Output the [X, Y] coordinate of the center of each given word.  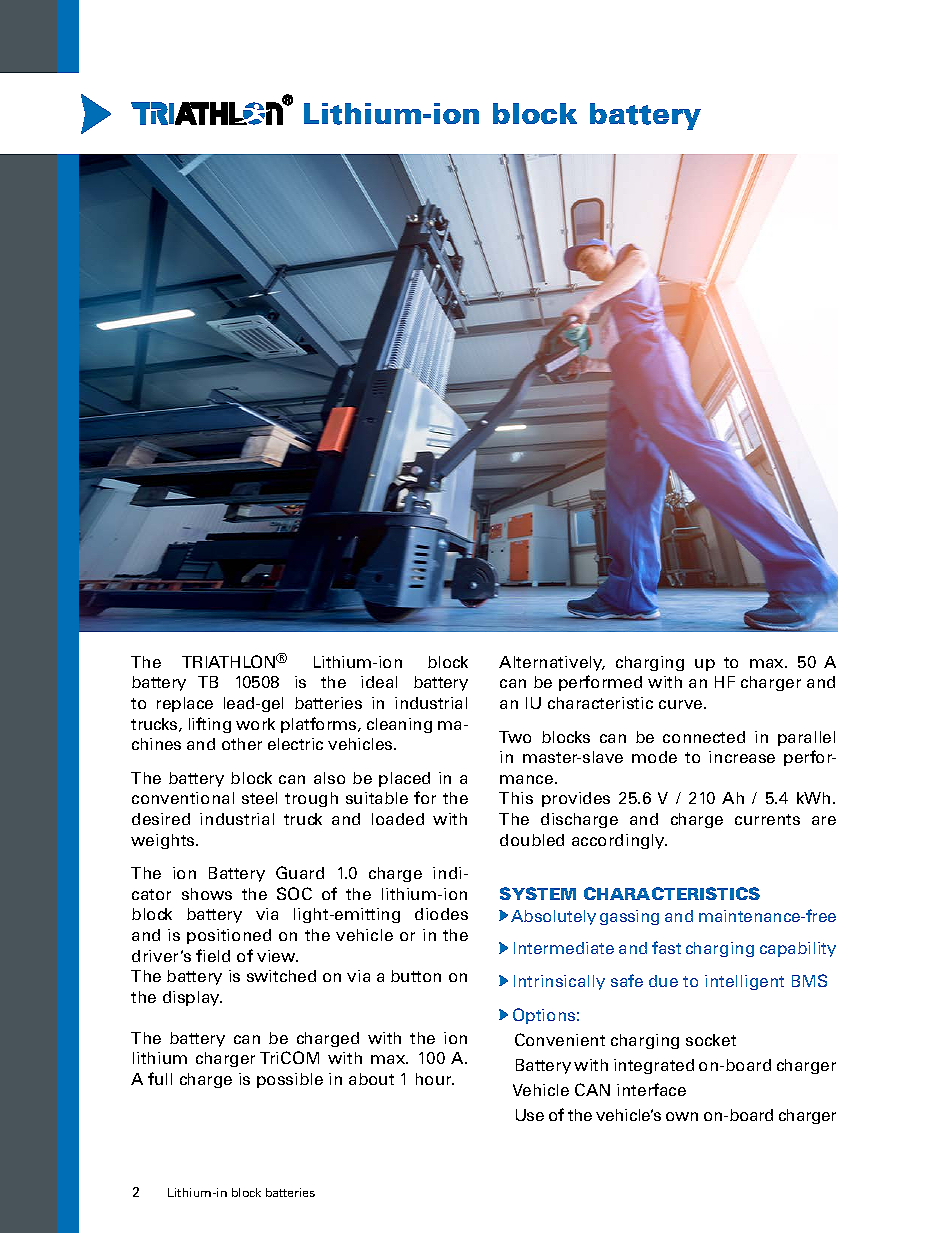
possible [290, 1080]
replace [185, 704]
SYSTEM [538, 893]
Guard [300, 872]
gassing [629, 917]
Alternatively [552, 663]
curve [682, 704]
